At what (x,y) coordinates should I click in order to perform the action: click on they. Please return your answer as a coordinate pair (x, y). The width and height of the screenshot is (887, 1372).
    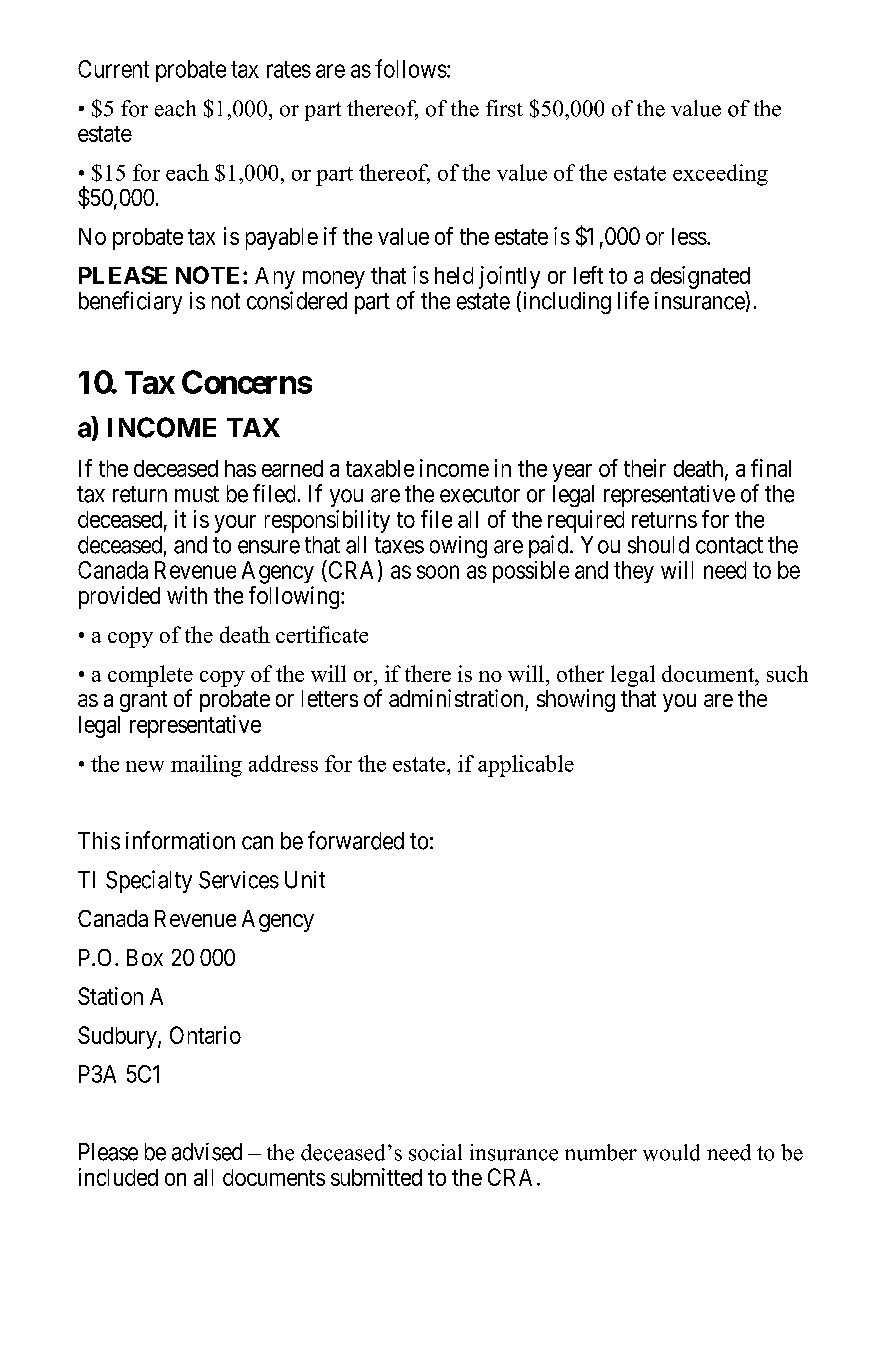
    Looking at the image, I should click on (634, 572).
